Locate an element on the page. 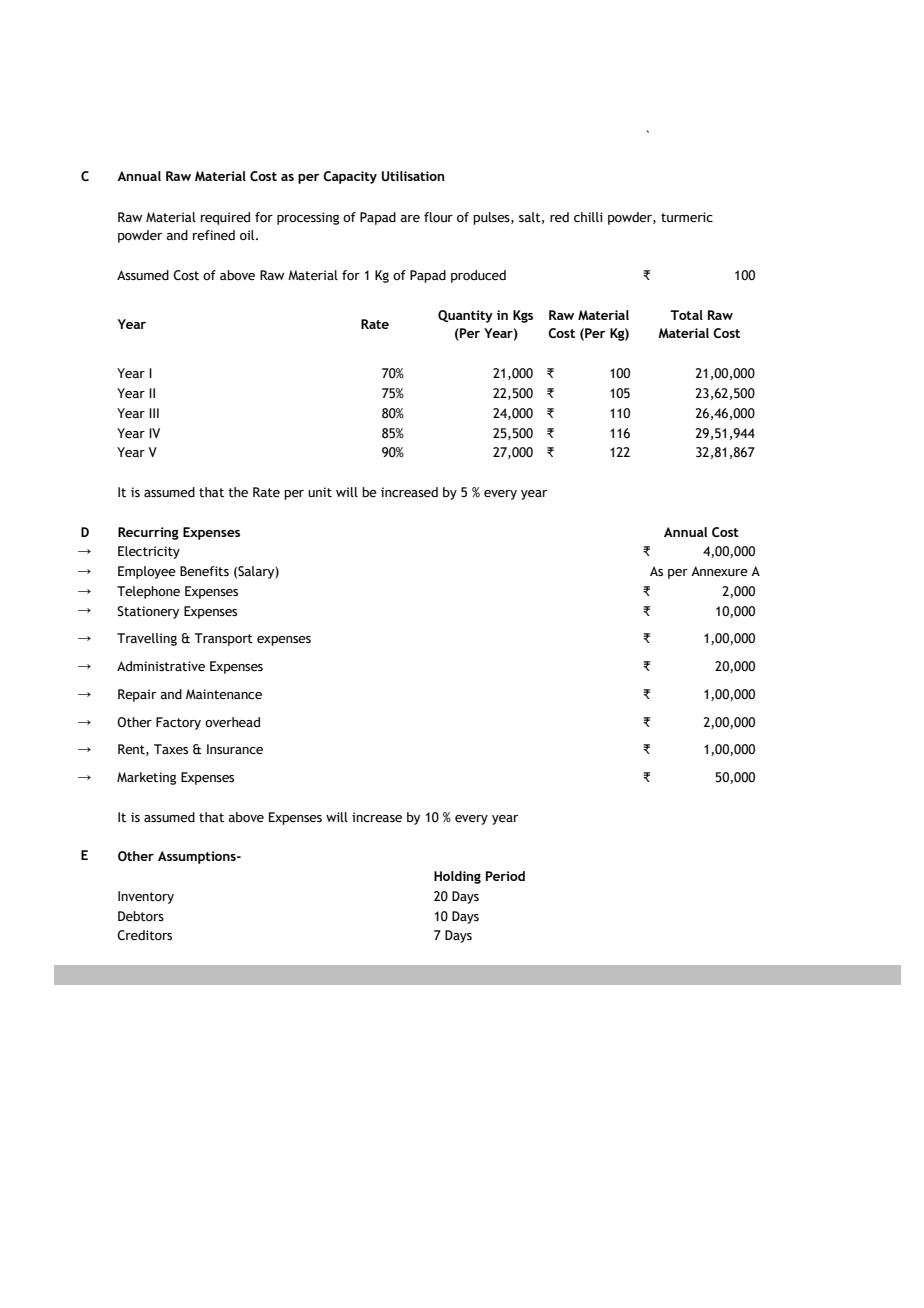  are is located at coordinates (410, 219).
